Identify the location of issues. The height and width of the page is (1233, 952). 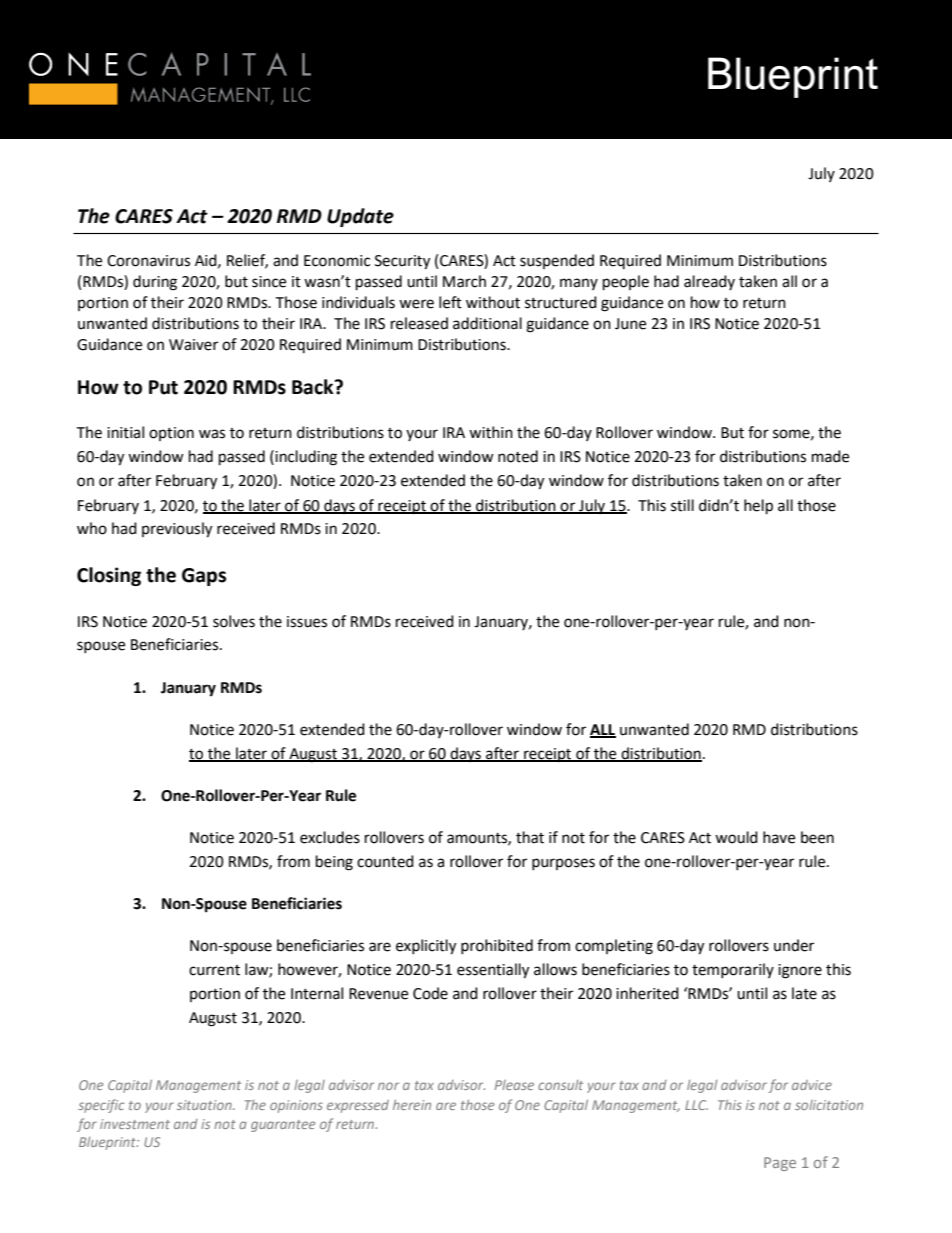
(307, 622).
